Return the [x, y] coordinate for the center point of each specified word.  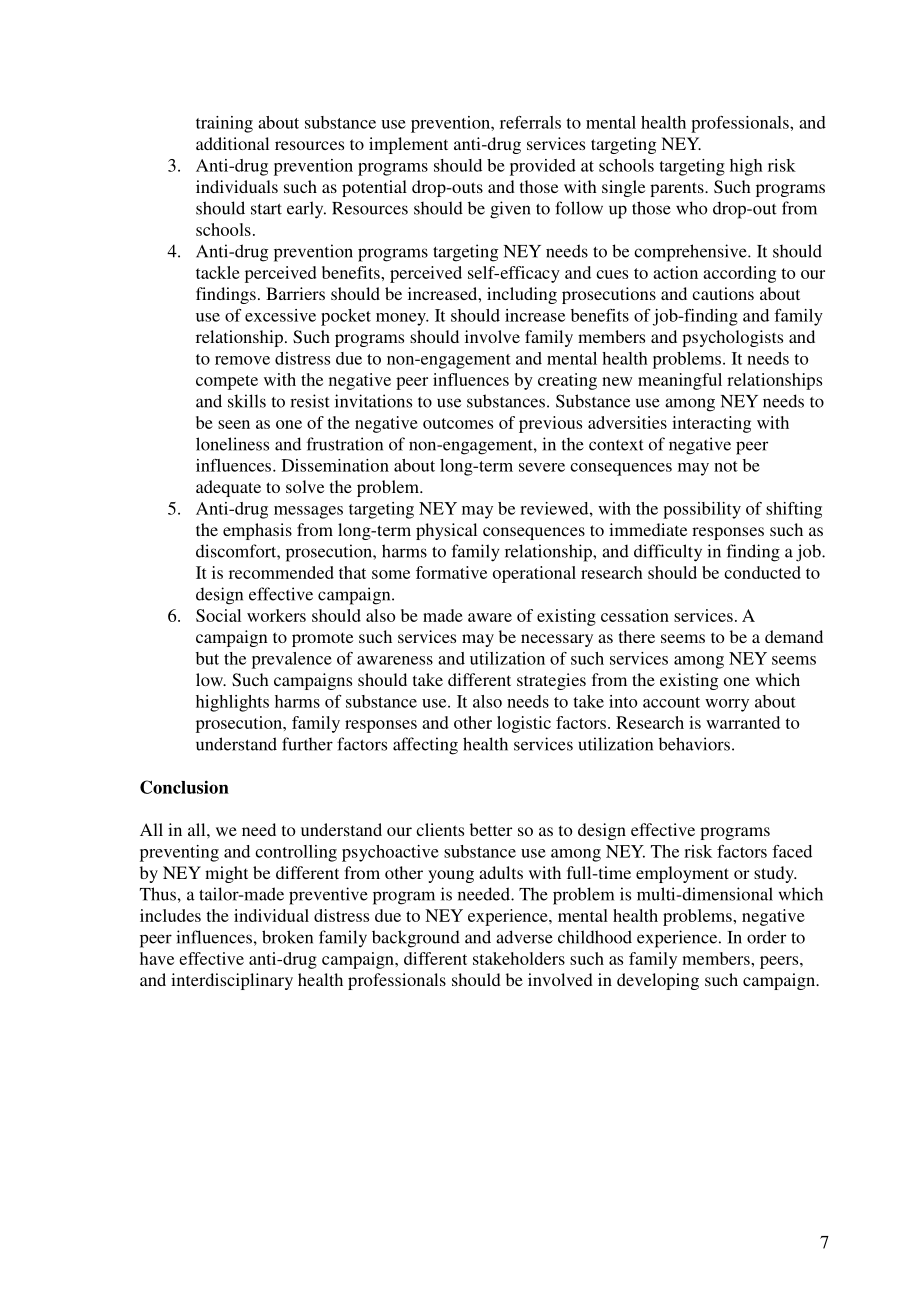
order [766, 937]
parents [678, 189]
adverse [524, 937]
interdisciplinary [232, 981]
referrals [530, 122]
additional [232, 143]
